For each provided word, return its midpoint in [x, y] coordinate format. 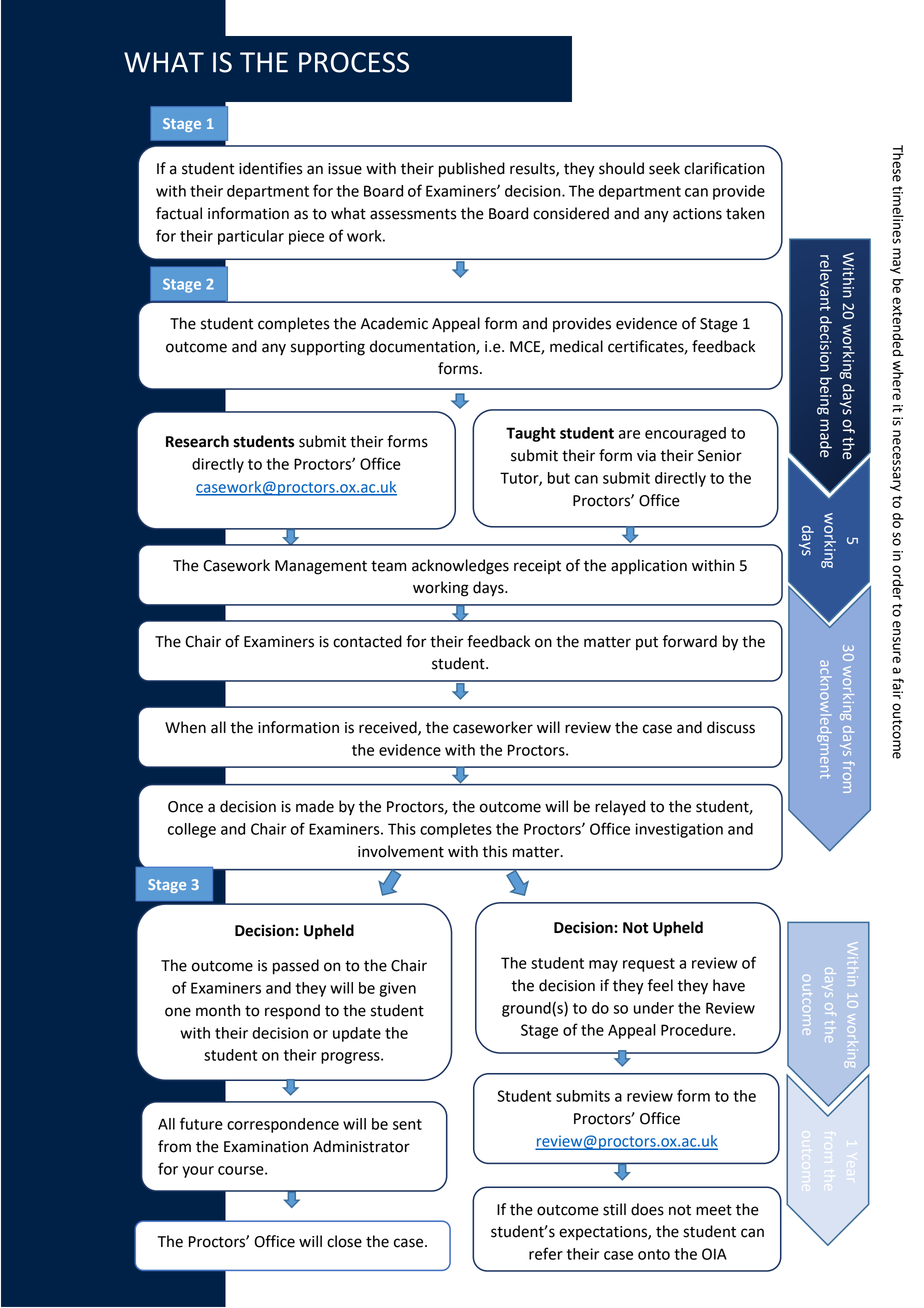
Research [197, 441]
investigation [679, 830]
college [192, 830]
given [397, 989]
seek [664, 168]
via [646, 456]
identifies [271, 168]
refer [546, 1253]
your [198, 1172]
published [472, 170]
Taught [531, 434]
